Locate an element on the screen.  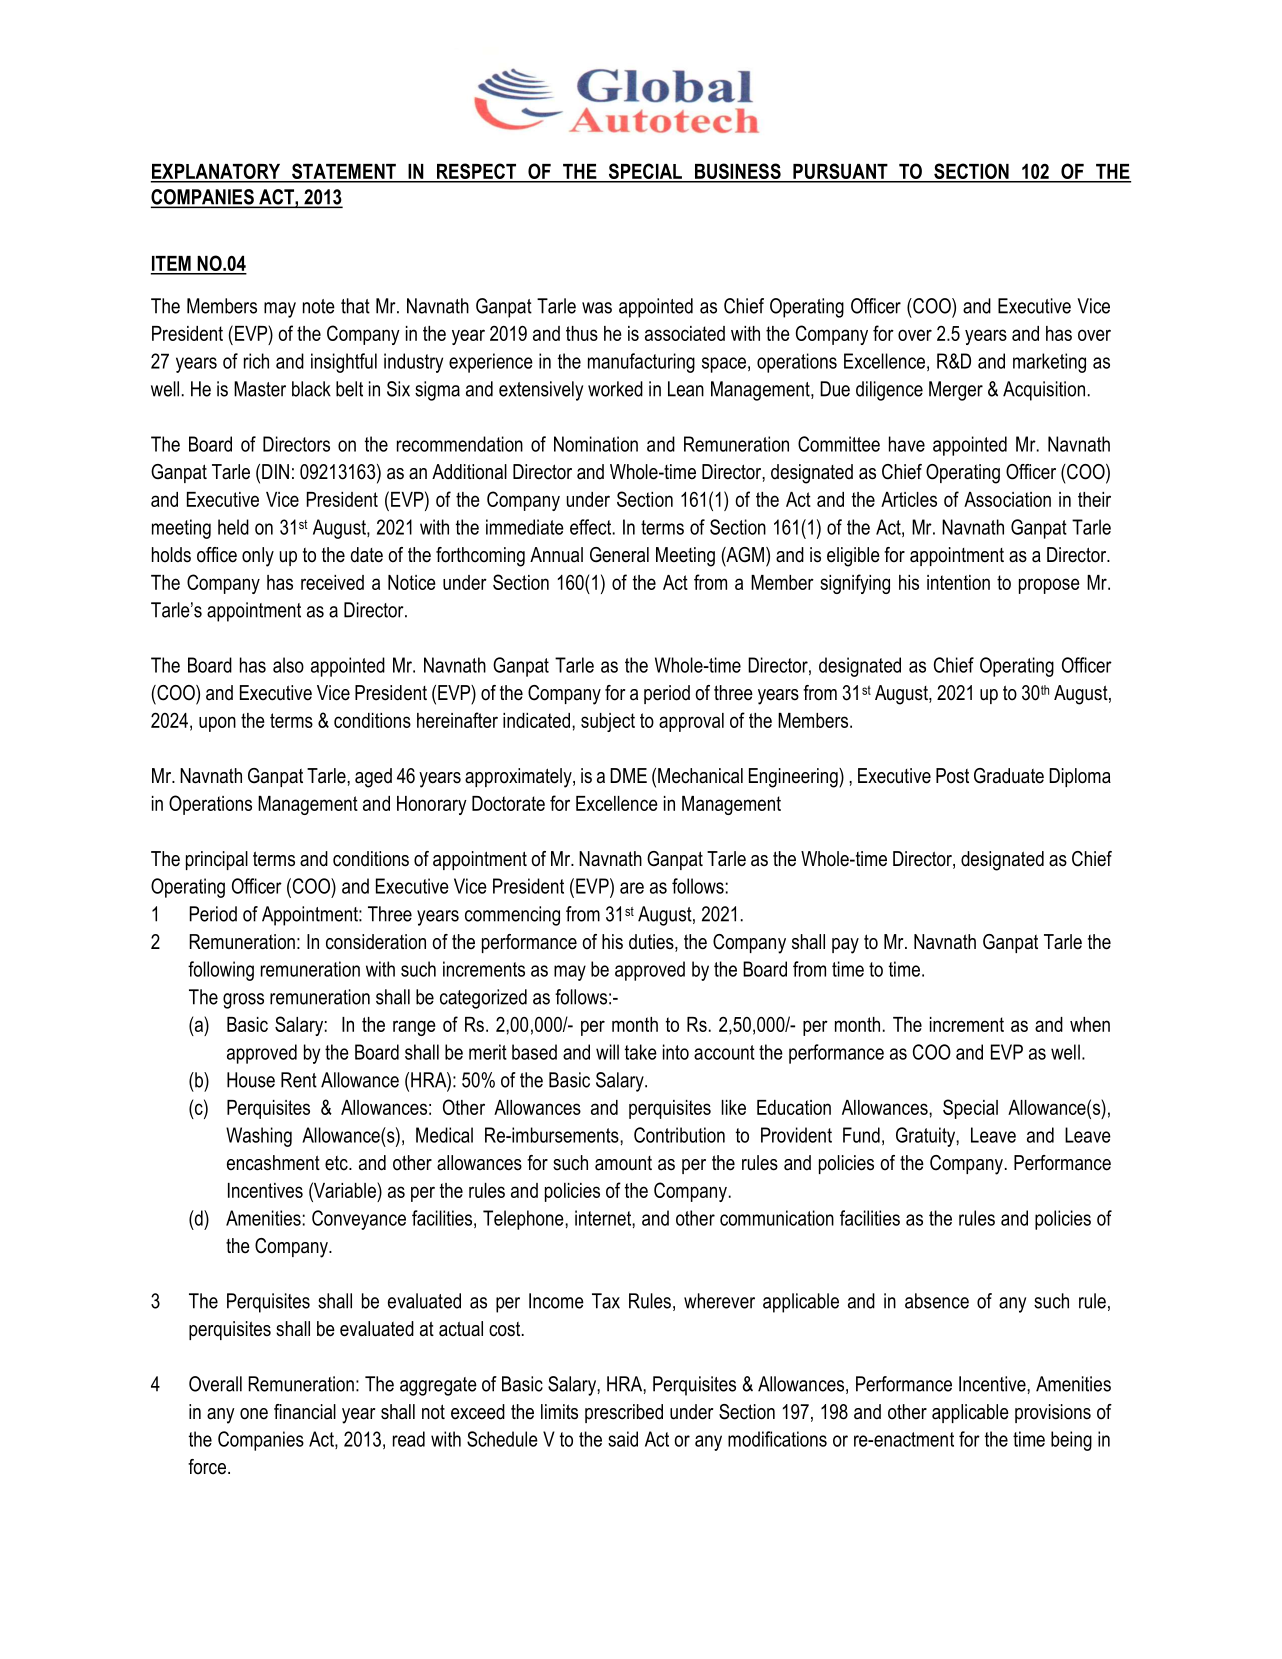
amount is located at coordinates (623, 1163).
